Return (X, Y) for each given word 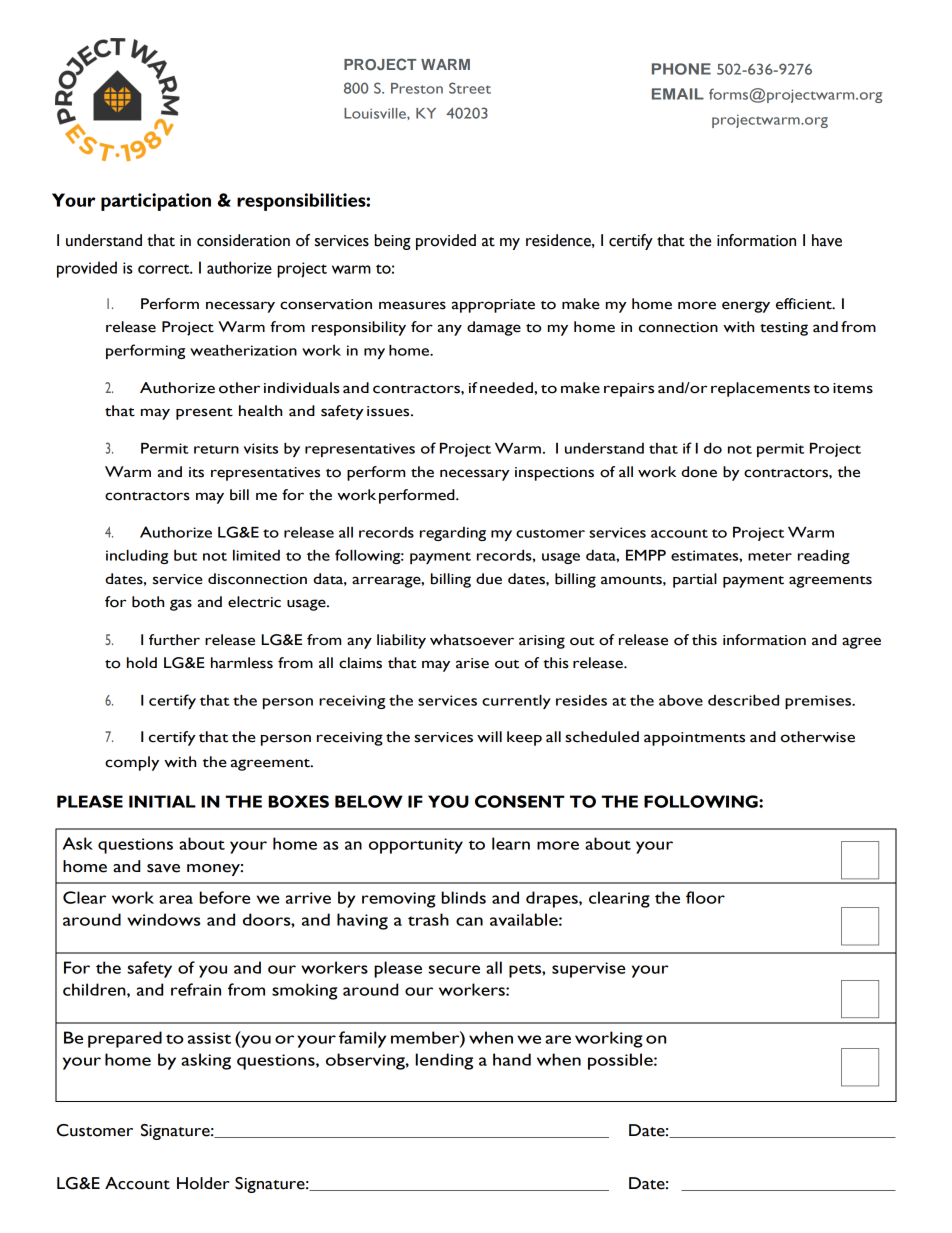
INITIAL (162, 801)
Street (470, 88)
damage (494, 328)
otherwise (818, 737)
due (489, 579)
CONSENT (520, 801)
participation (156, 202)
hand (512, 1059)
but (185, 555)
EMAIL (678, 94)
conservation (326, 304)
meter (770, 556)
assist (209, 1038)
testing (784, 329)
